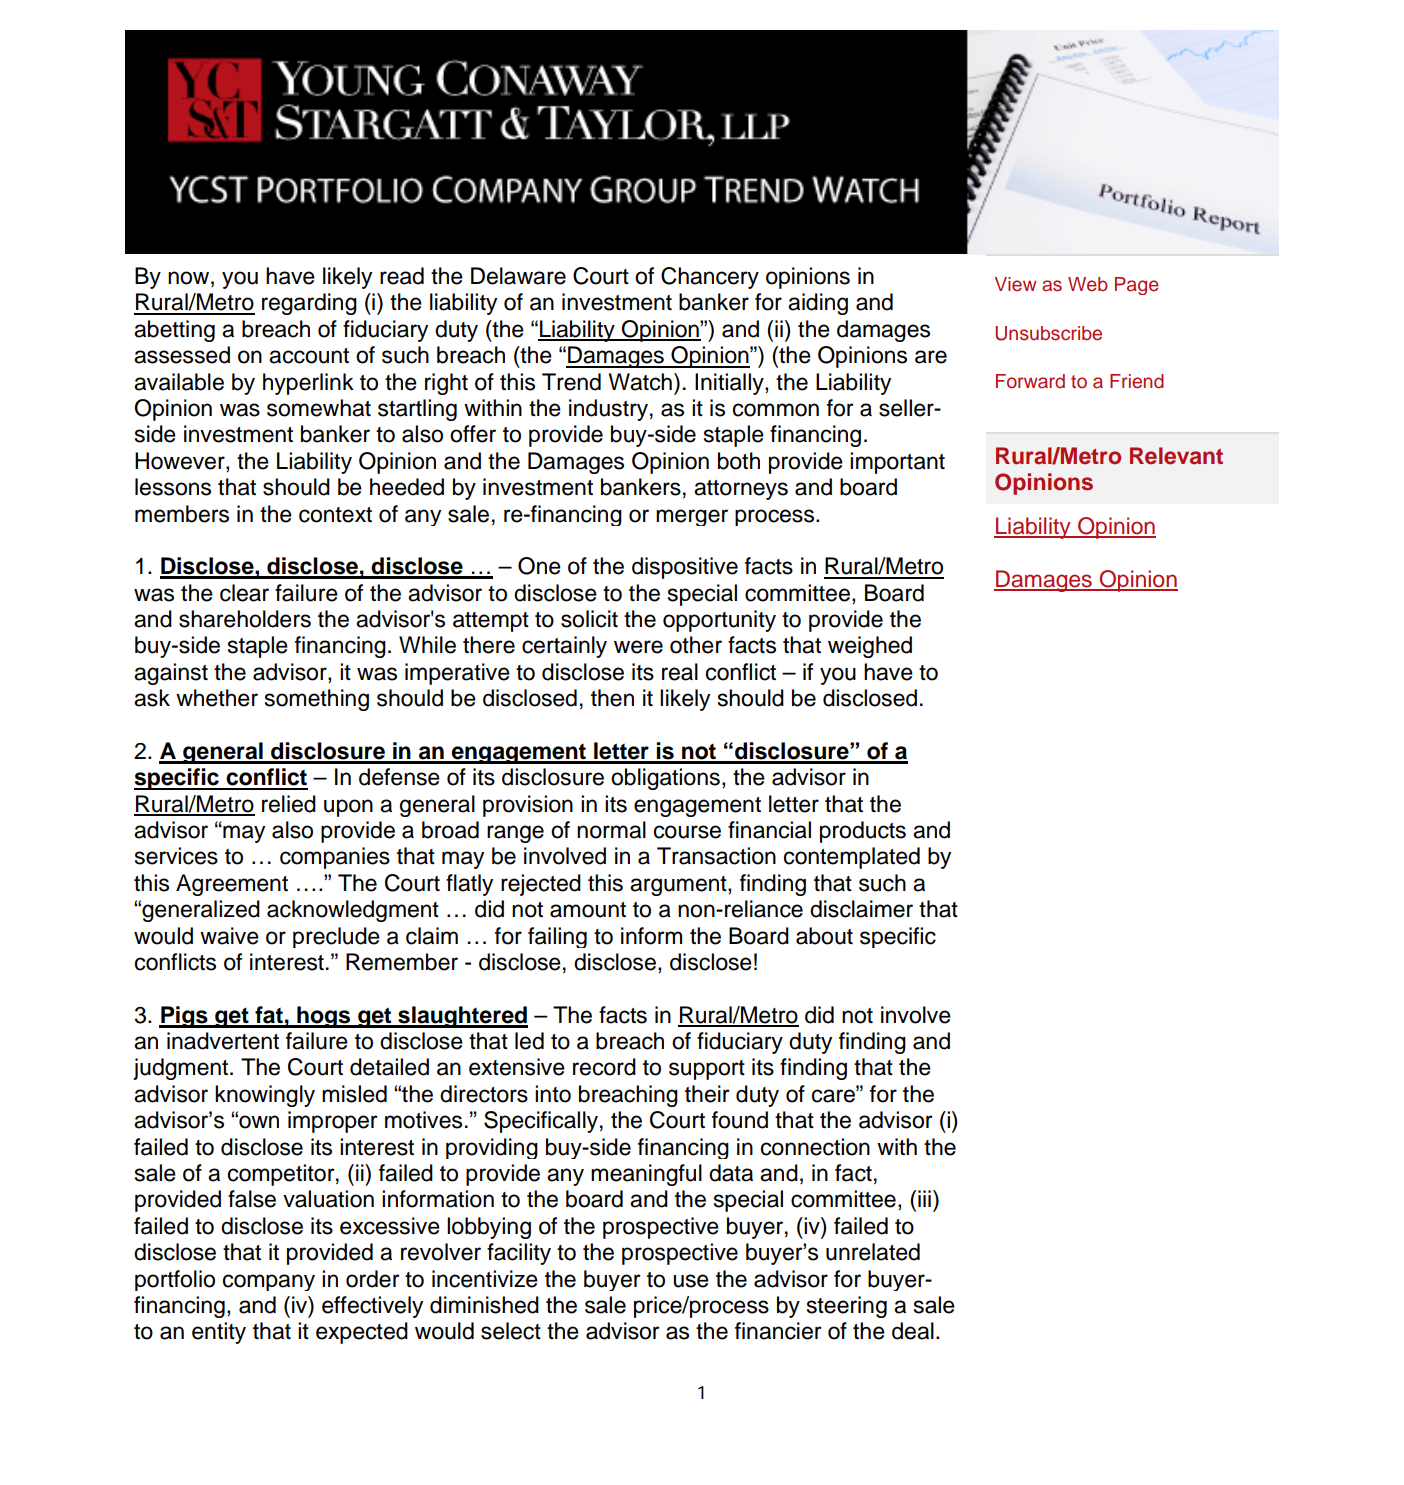 The image size is (1404, 1485). What do you see at coordinates (1176, 456) in the screenshot?
I see `Relevant` at bounding box center [1176, 456].
